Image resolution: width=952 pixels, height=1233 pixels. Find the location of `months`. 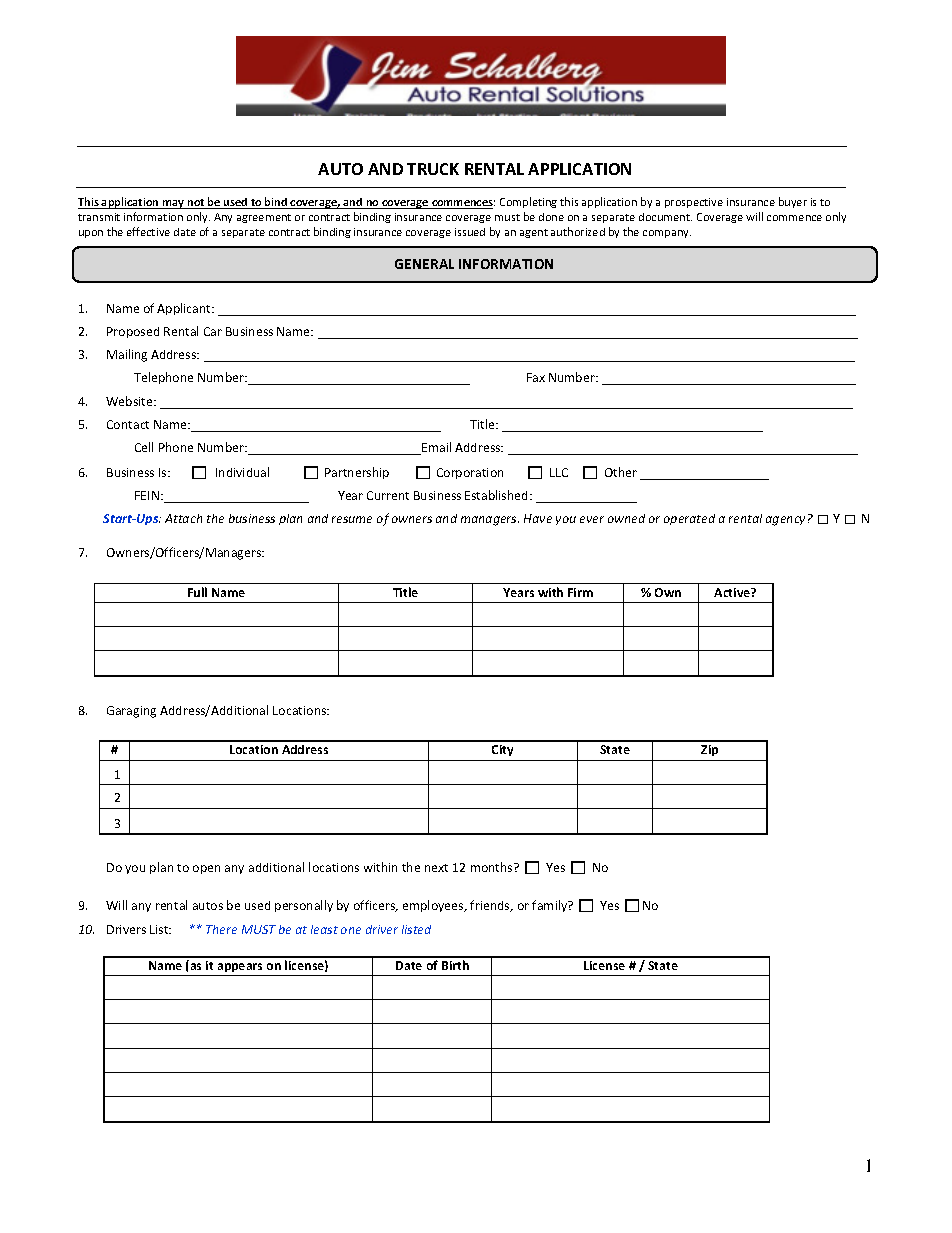

months is located at coordinates (493, 867).
